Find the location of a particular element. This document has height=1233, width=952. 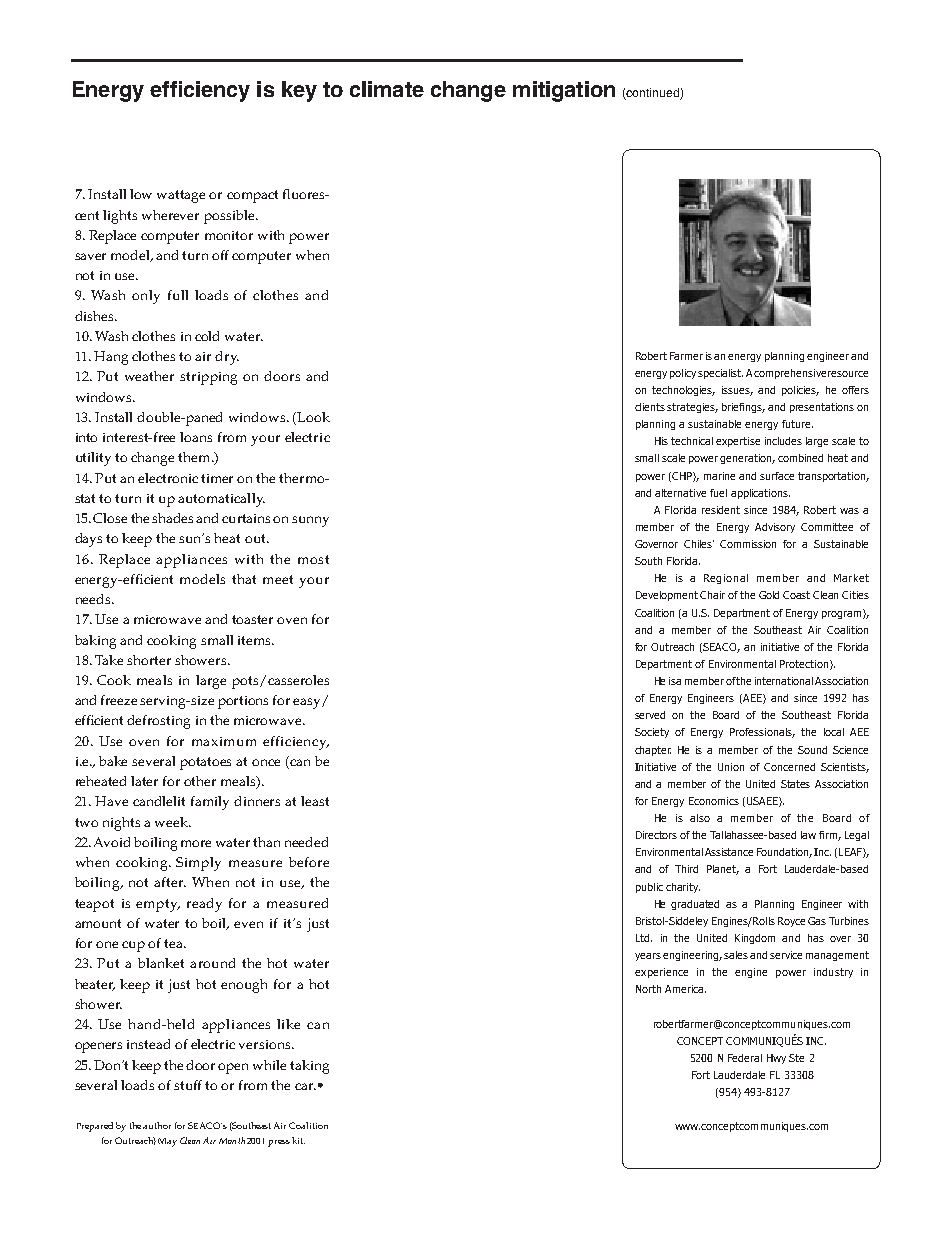

mitigation is located at coordinates (564, 91).
